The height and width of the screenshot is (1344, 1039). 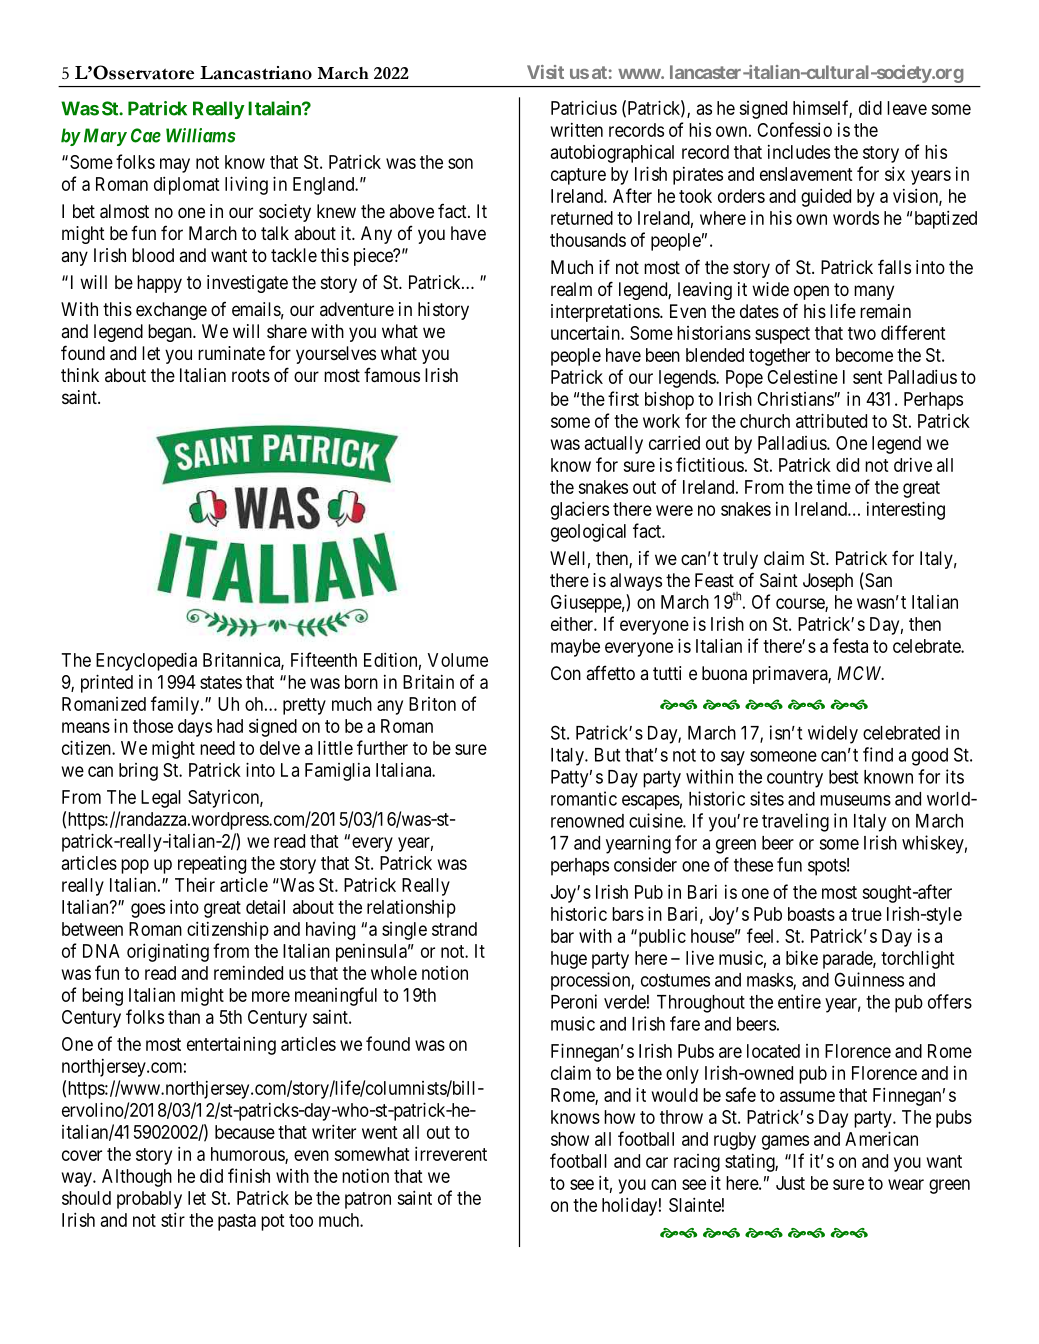 I want to click on Encyclopedia, so click(x=146, y=661).
